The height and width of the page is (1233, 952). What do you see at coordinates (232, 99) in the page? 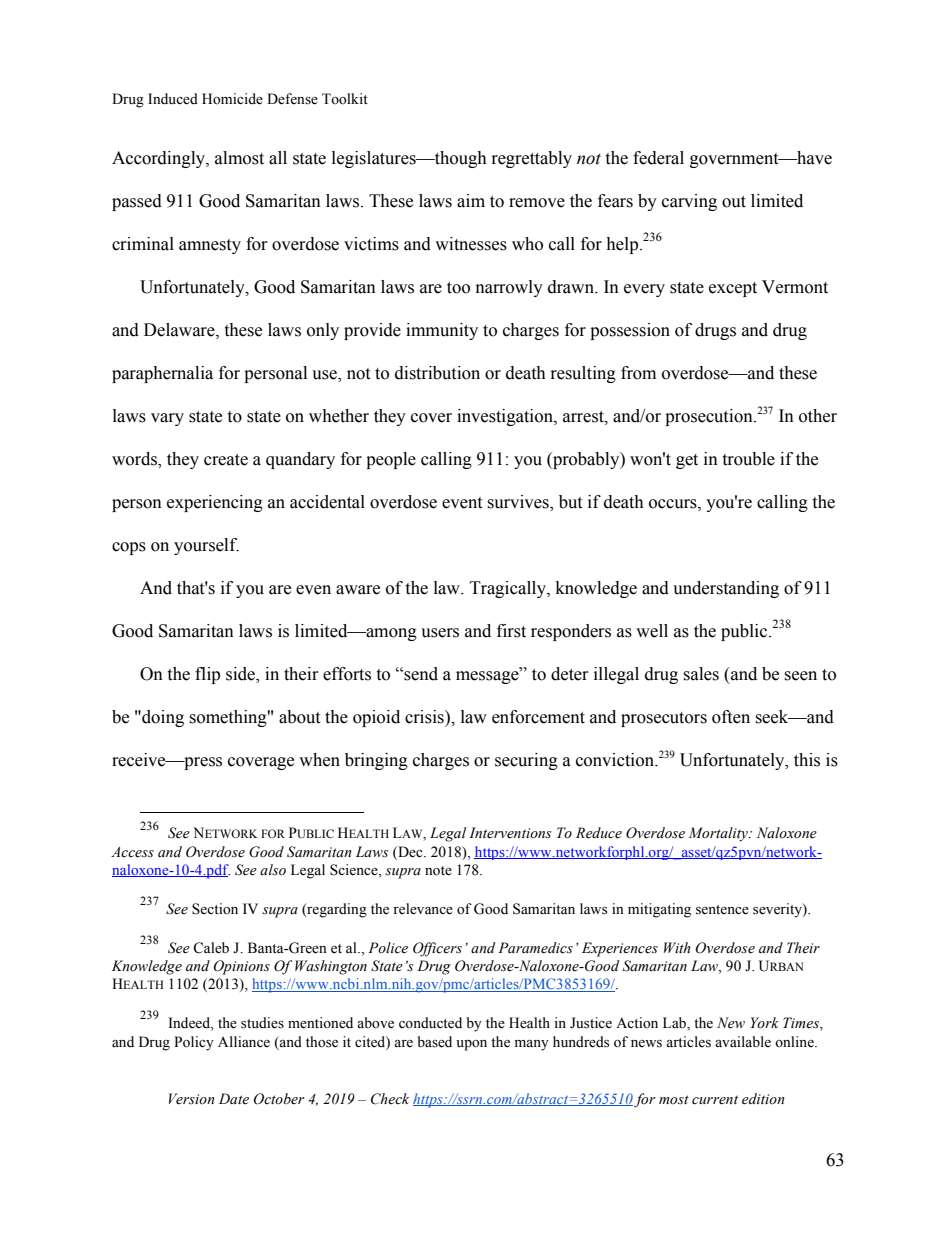
I see `Homicide` at bounding box center [232, 99].
